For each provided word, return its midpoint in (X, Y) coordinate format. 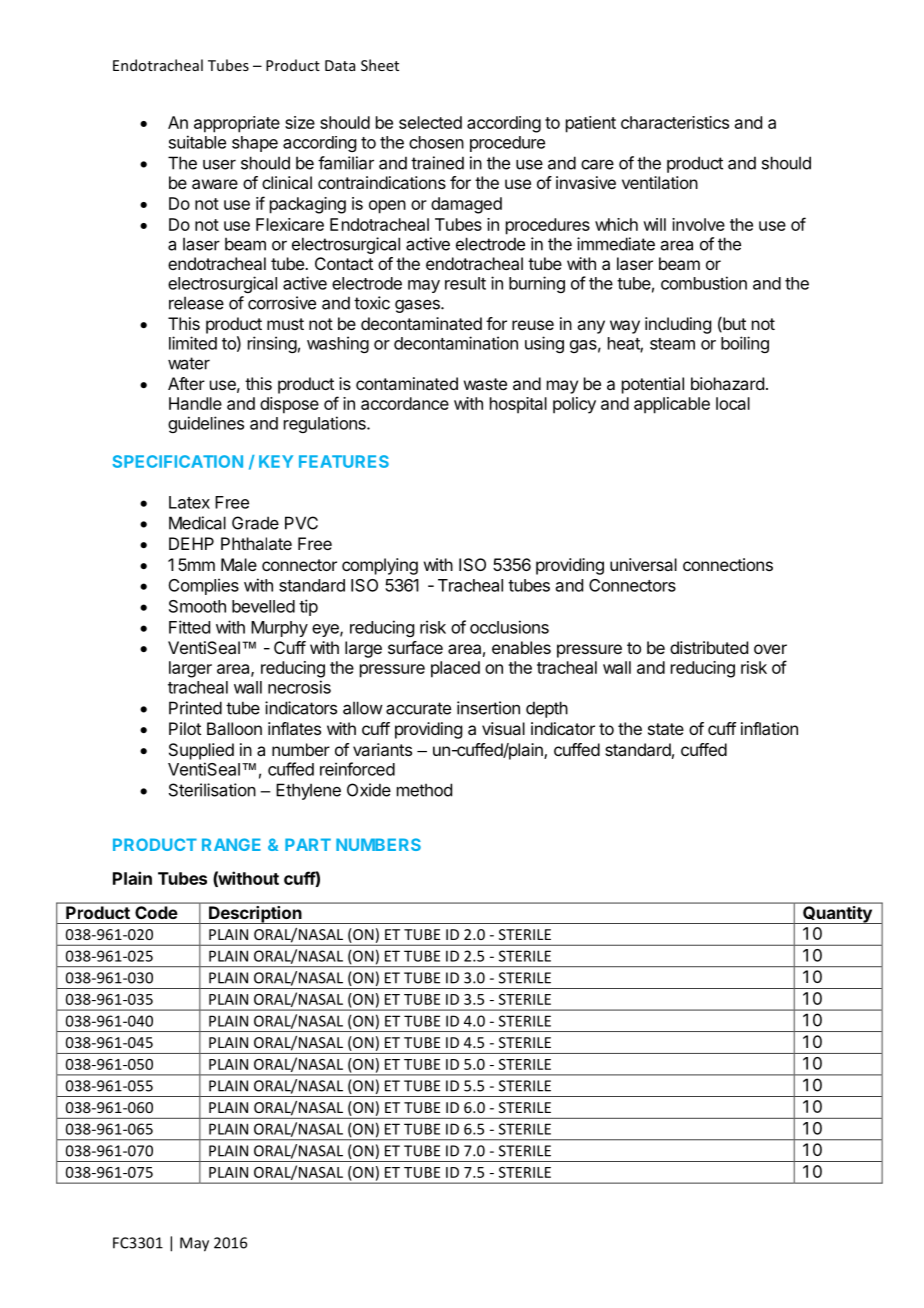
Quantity (837, 915)
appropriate (237, 124)
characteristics (675, 122)
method (424, 790)
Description (255, 915)
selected (430, 122)
